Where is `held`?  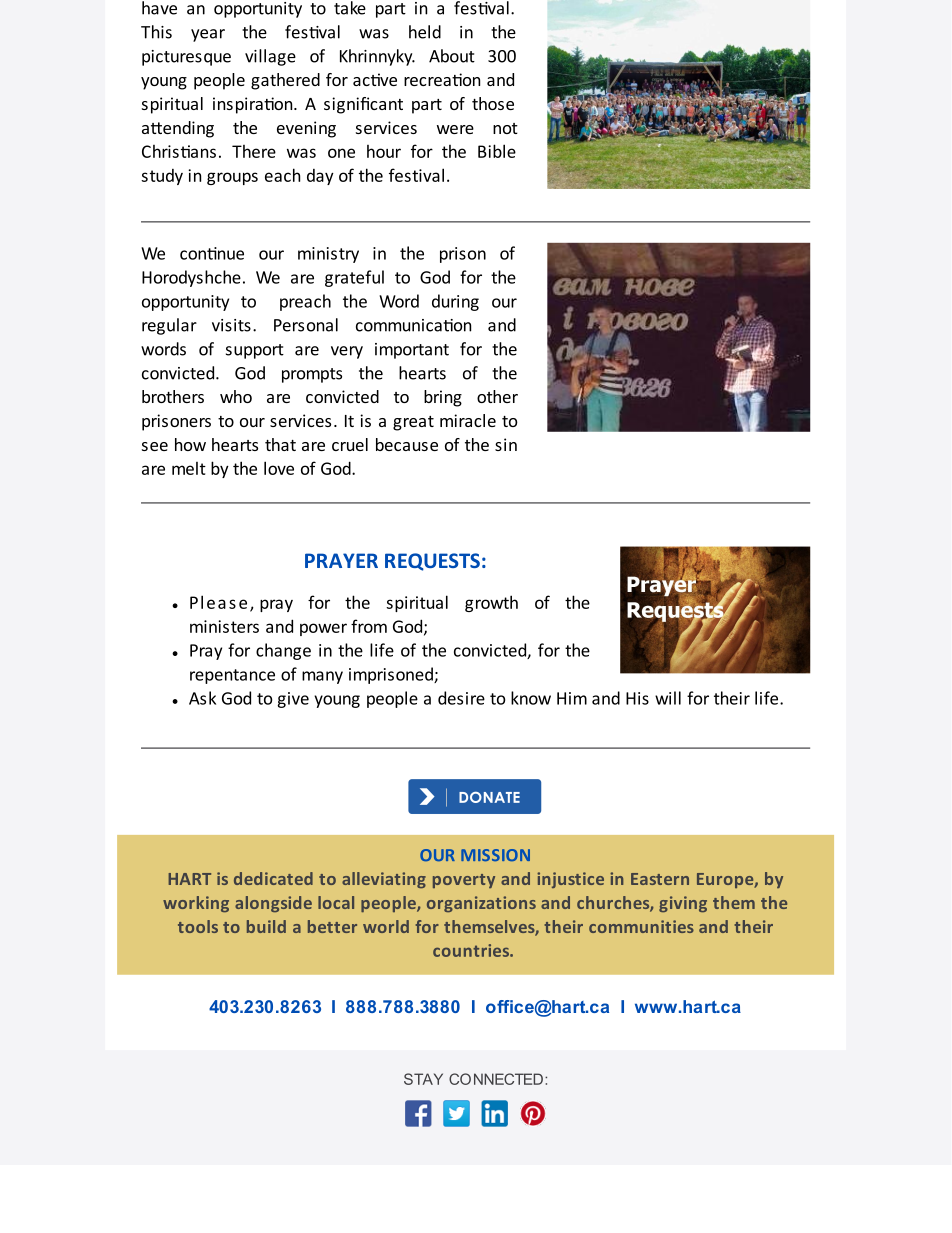
held is located at coordinates (425, 32).
